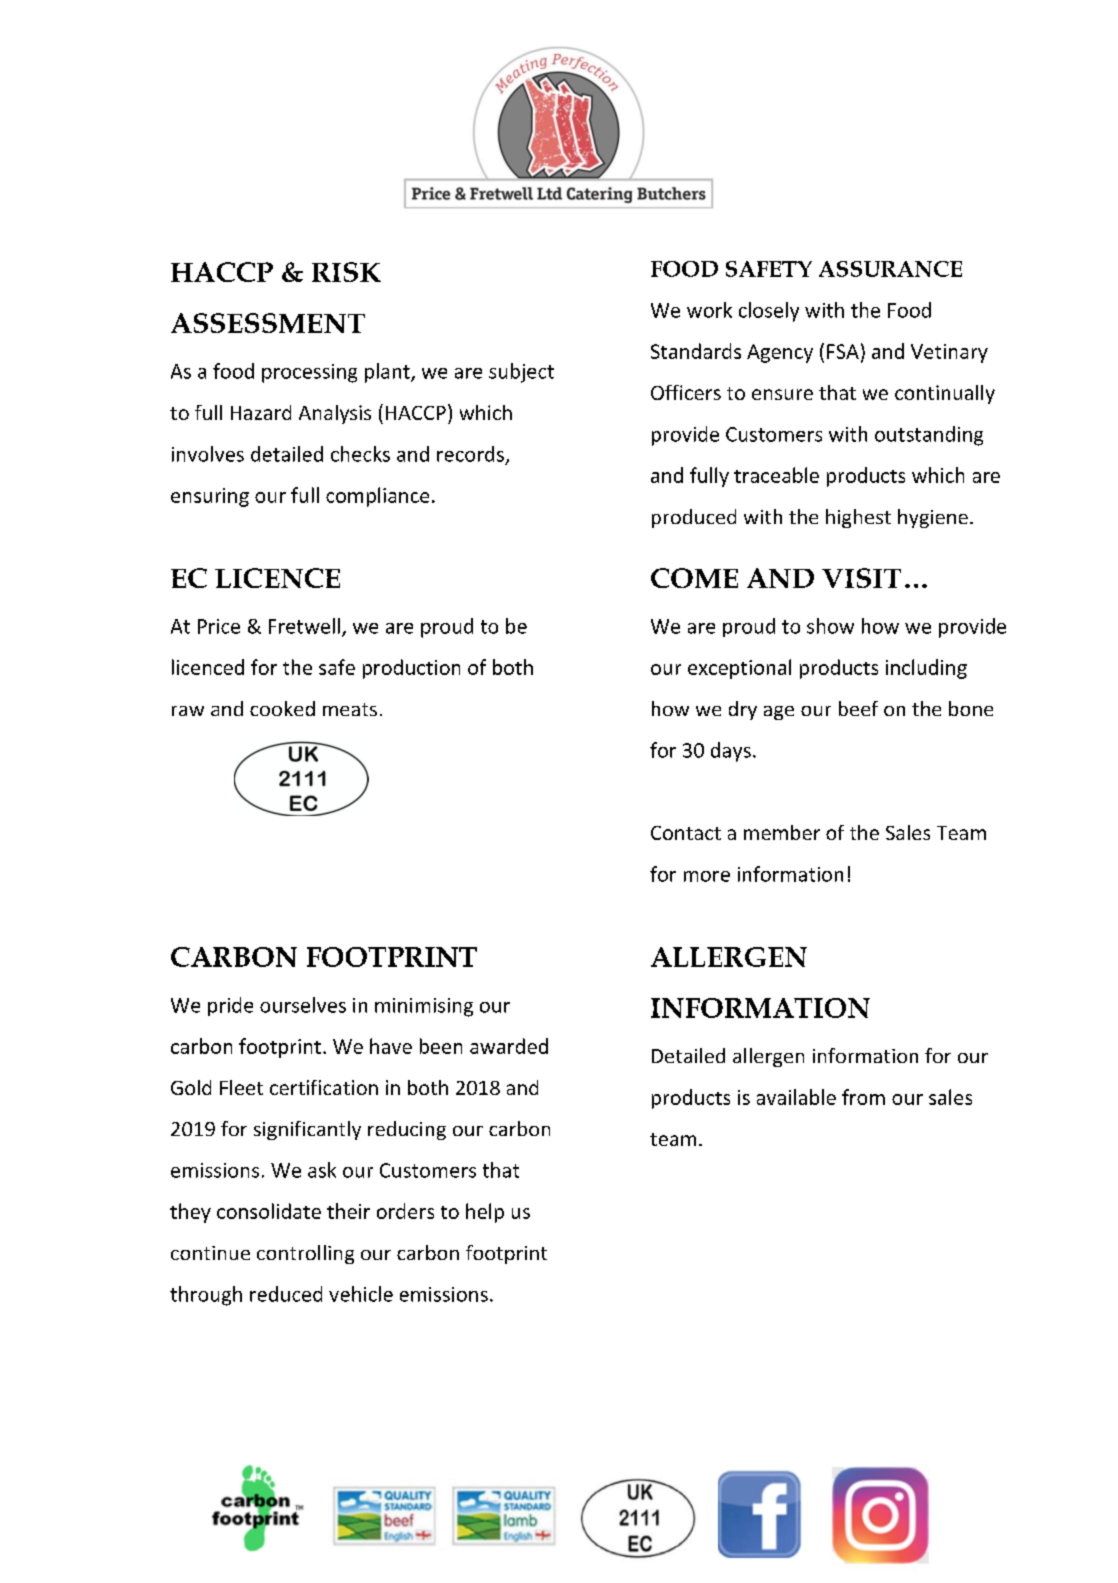  What do you see at coordinates (521, 373) in the image?
I see `subject` at bounding box center [521, 373].
